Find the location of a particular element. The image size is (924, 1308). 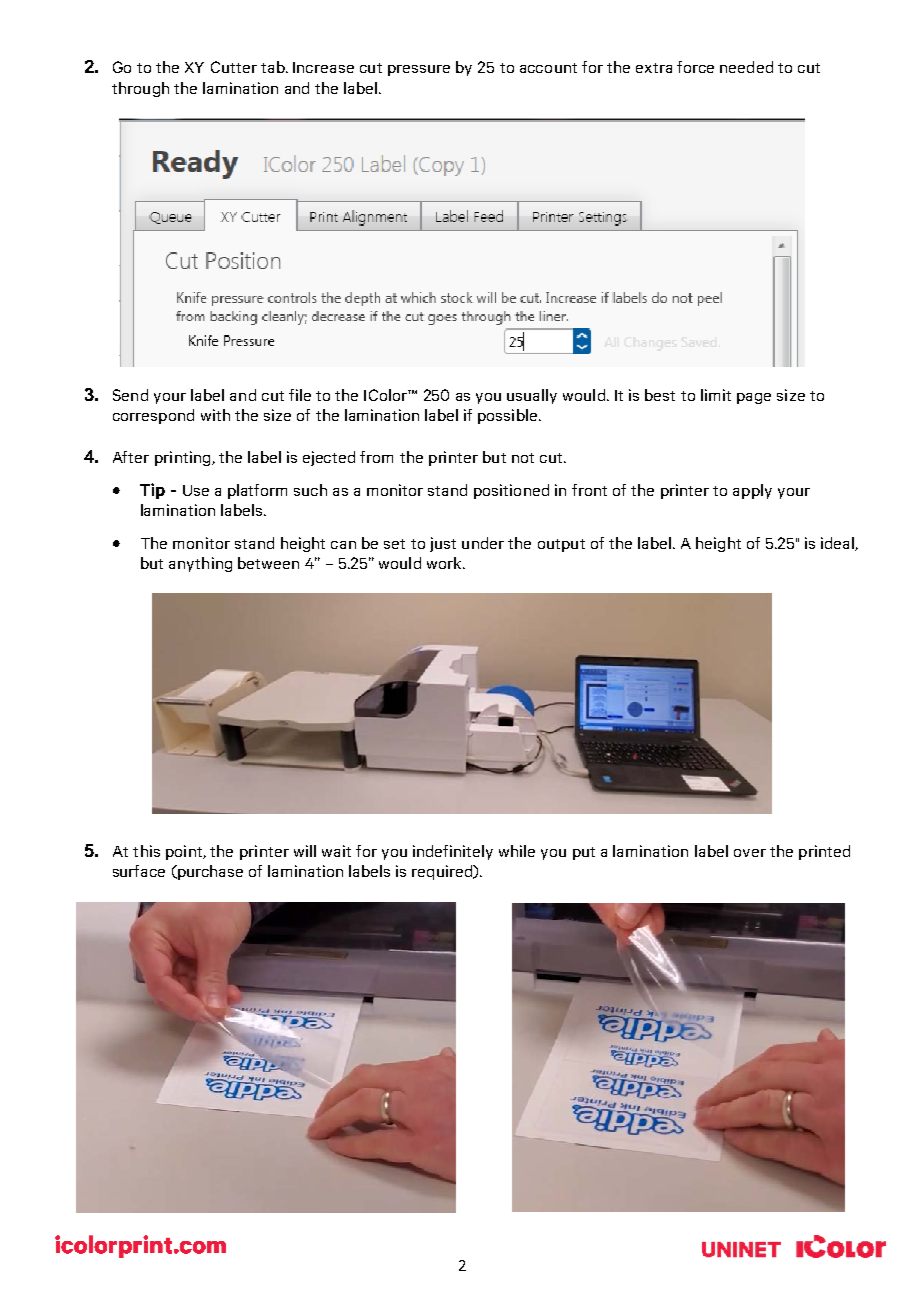

file is located at coordinates (300, 395).
